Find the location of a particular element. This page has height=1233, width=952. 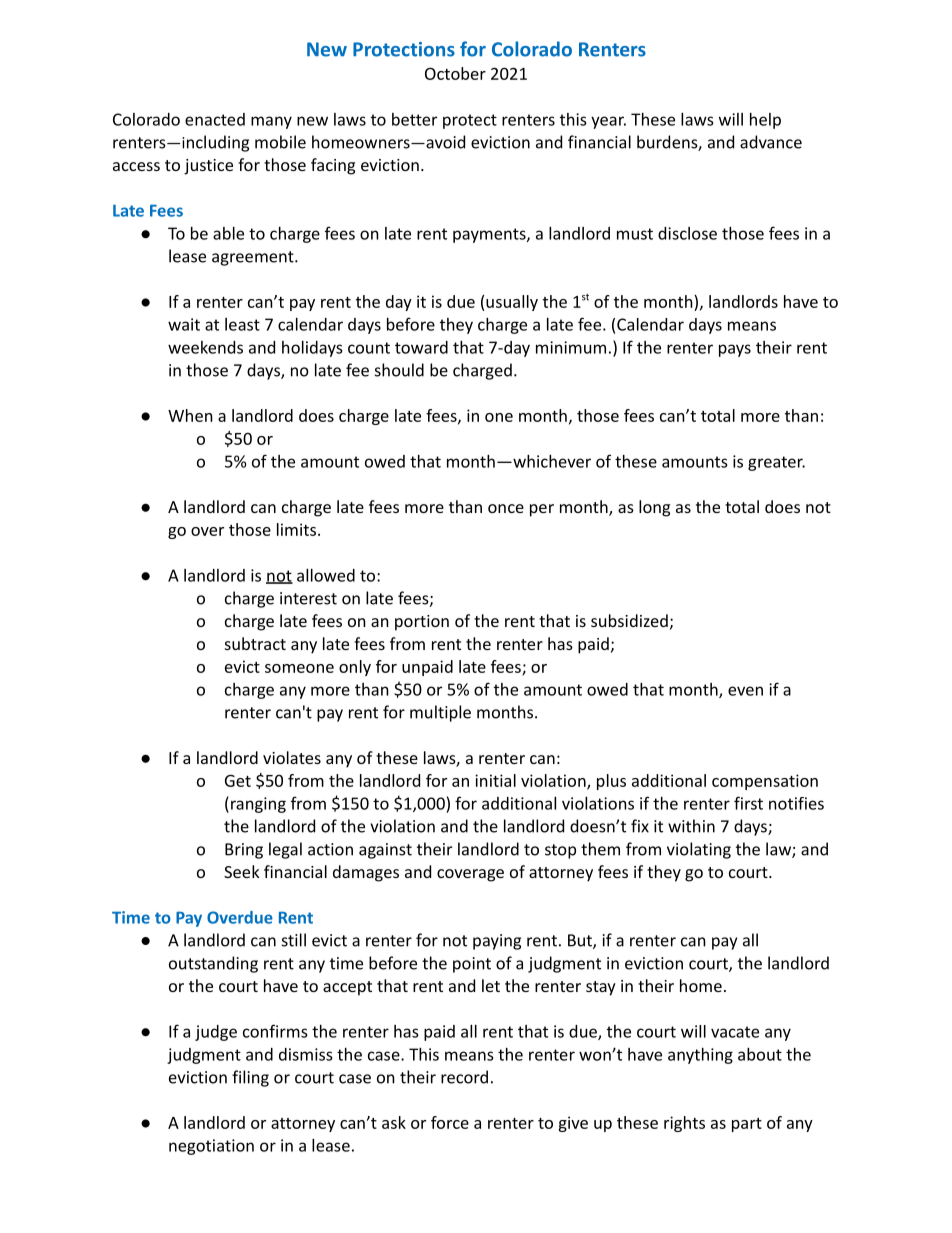

subtract is located at coordinates (255, 643).
